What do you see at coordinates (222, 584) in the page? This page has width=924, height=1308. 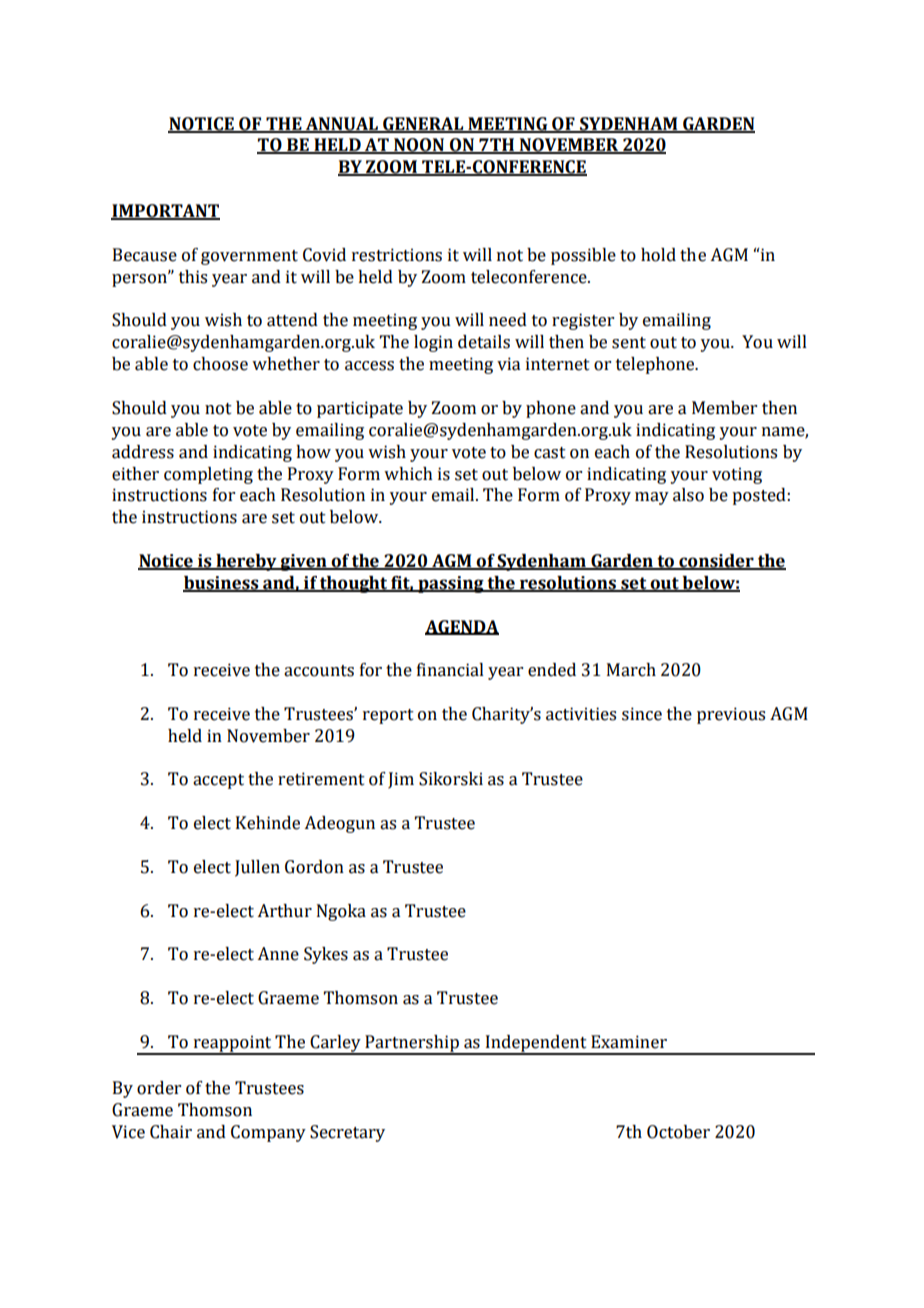 I see `business` at bounding box center [222, 584].
